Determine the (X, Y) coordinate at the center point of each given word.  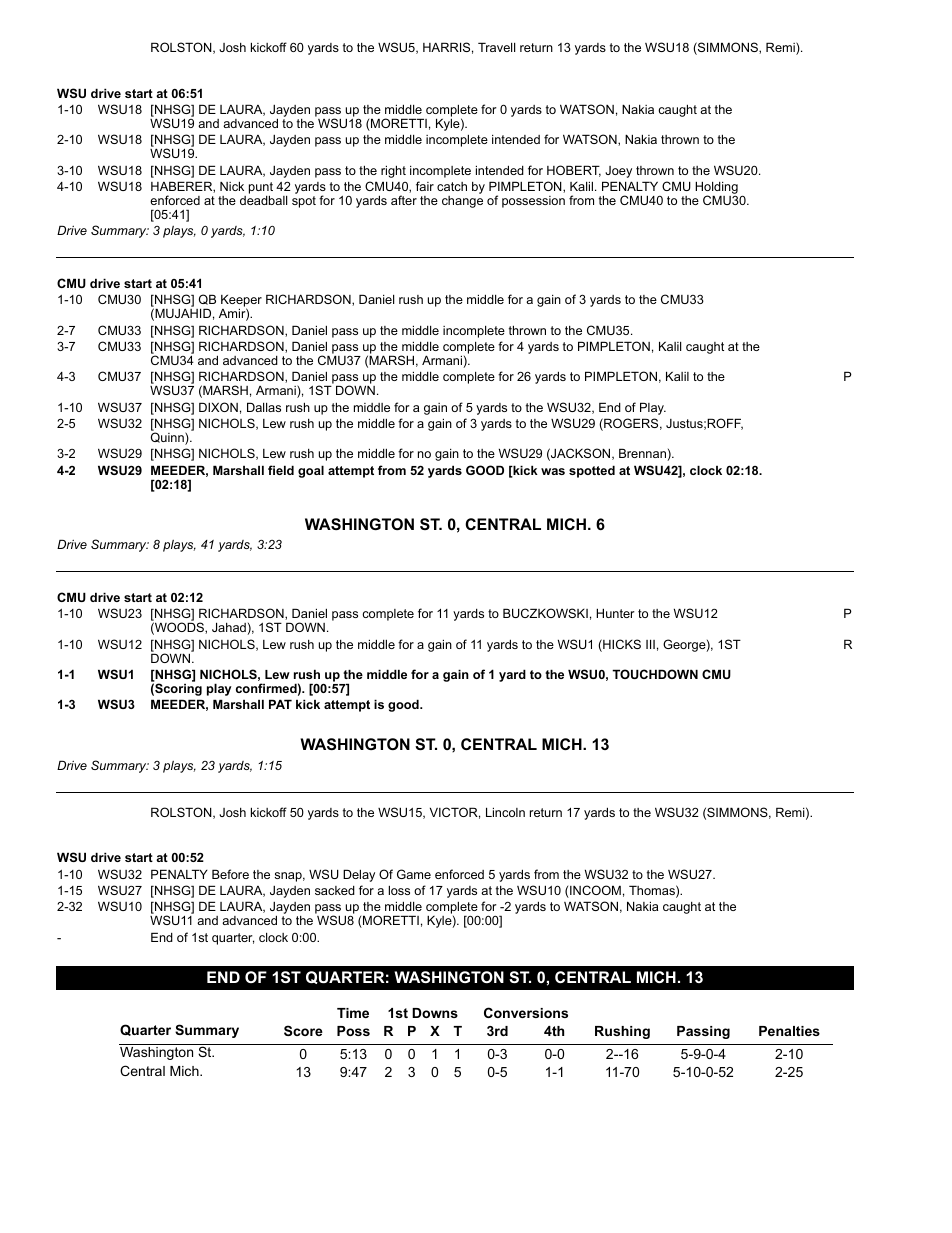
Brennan (643, 454)
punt (261, 189)
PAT (280, 704)
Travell (496, 47)
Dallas (264, 407)
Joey (618, 172)
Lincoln (505, 812)
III (650, 644)
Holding (716, 189)
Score (303, 1030)
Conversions (526, 1012)
